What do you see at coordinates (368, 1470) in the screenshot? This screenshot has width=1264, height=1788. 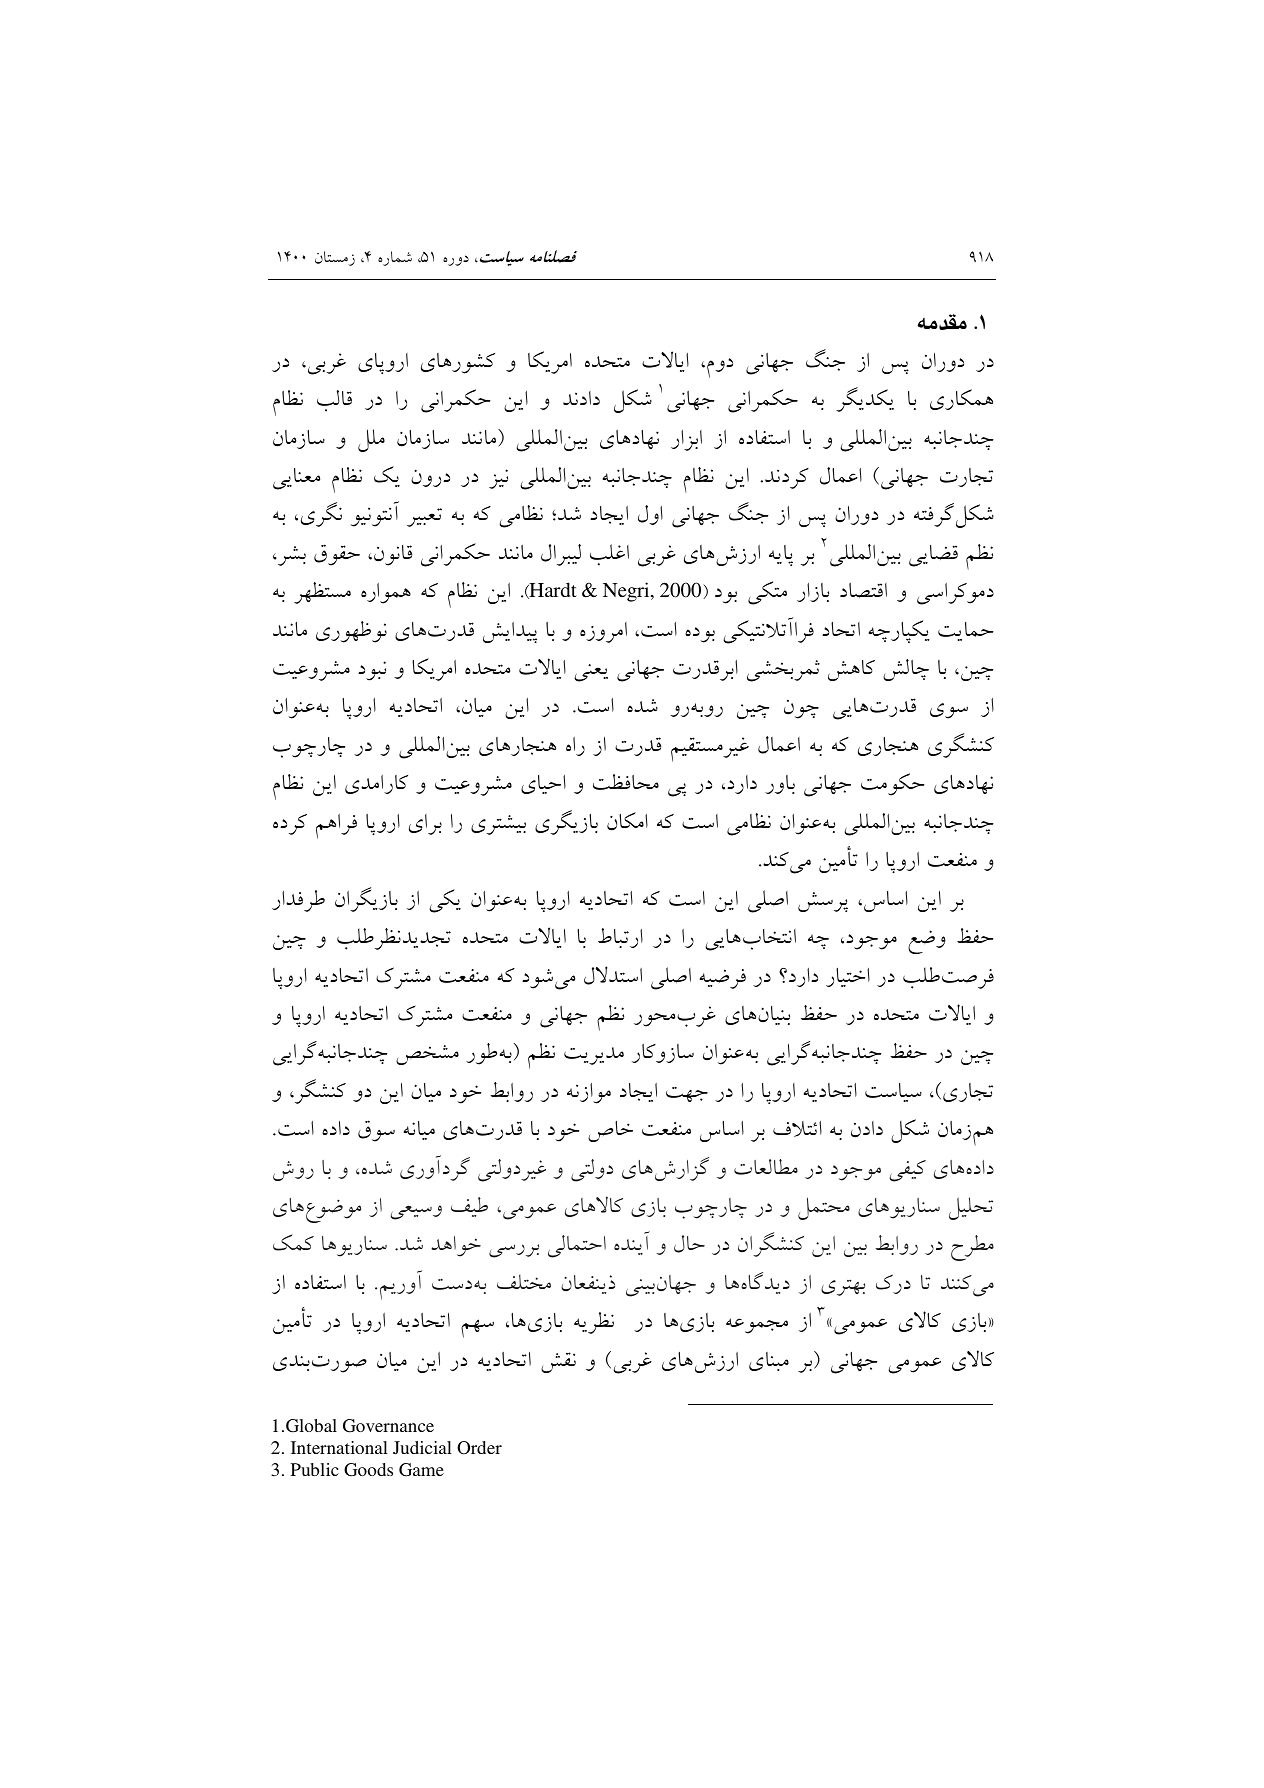 I see `Goods` at bounding box center [368, 1470].
